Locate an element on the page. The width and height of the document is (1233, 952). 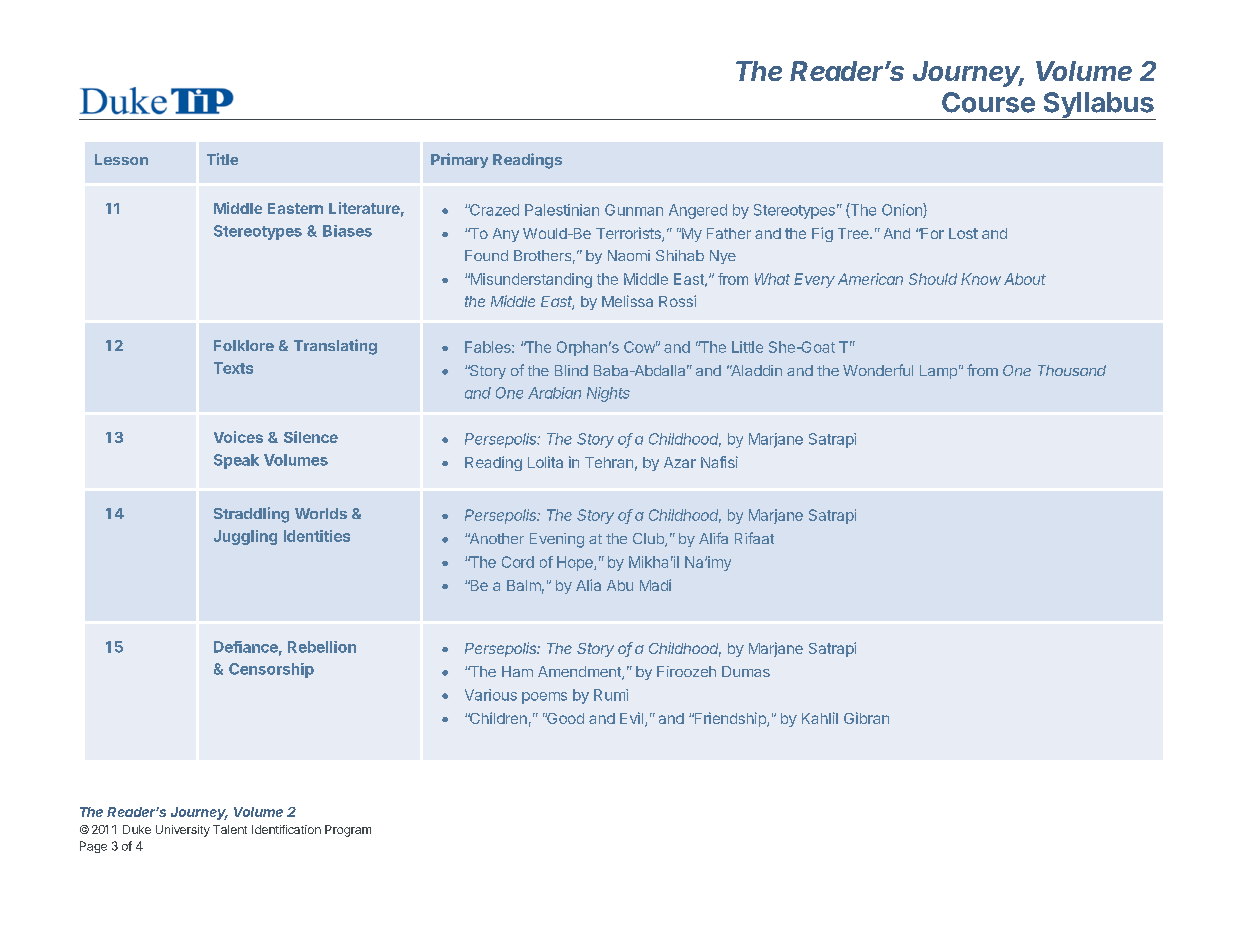
Tehran is located at coordinates (609, 462).
